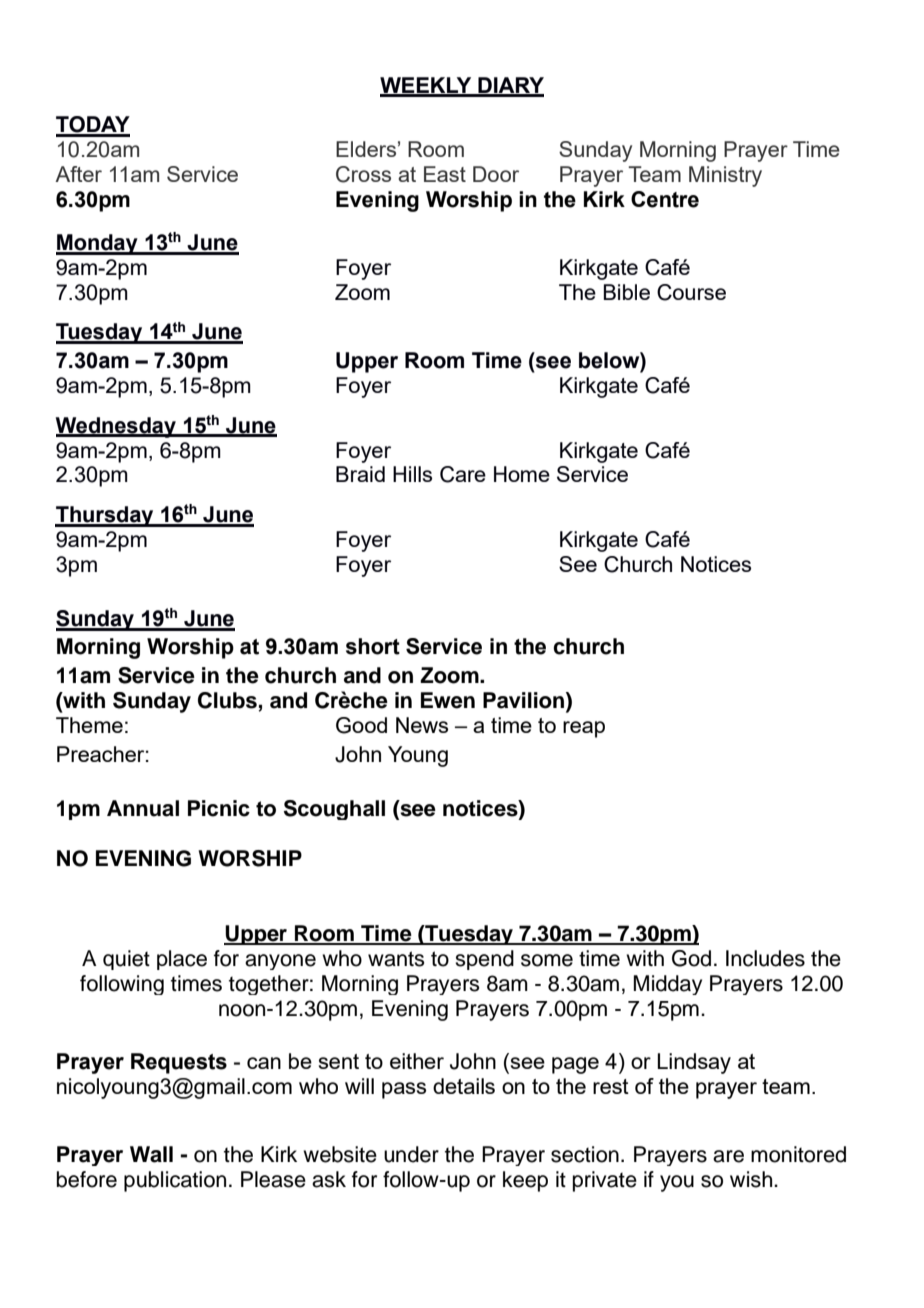 This screenshot has width=924, height=1308. What do you see at coordinates (463, 474) in the screenshot?
I see `Care` at bounding box center [463, 474].
